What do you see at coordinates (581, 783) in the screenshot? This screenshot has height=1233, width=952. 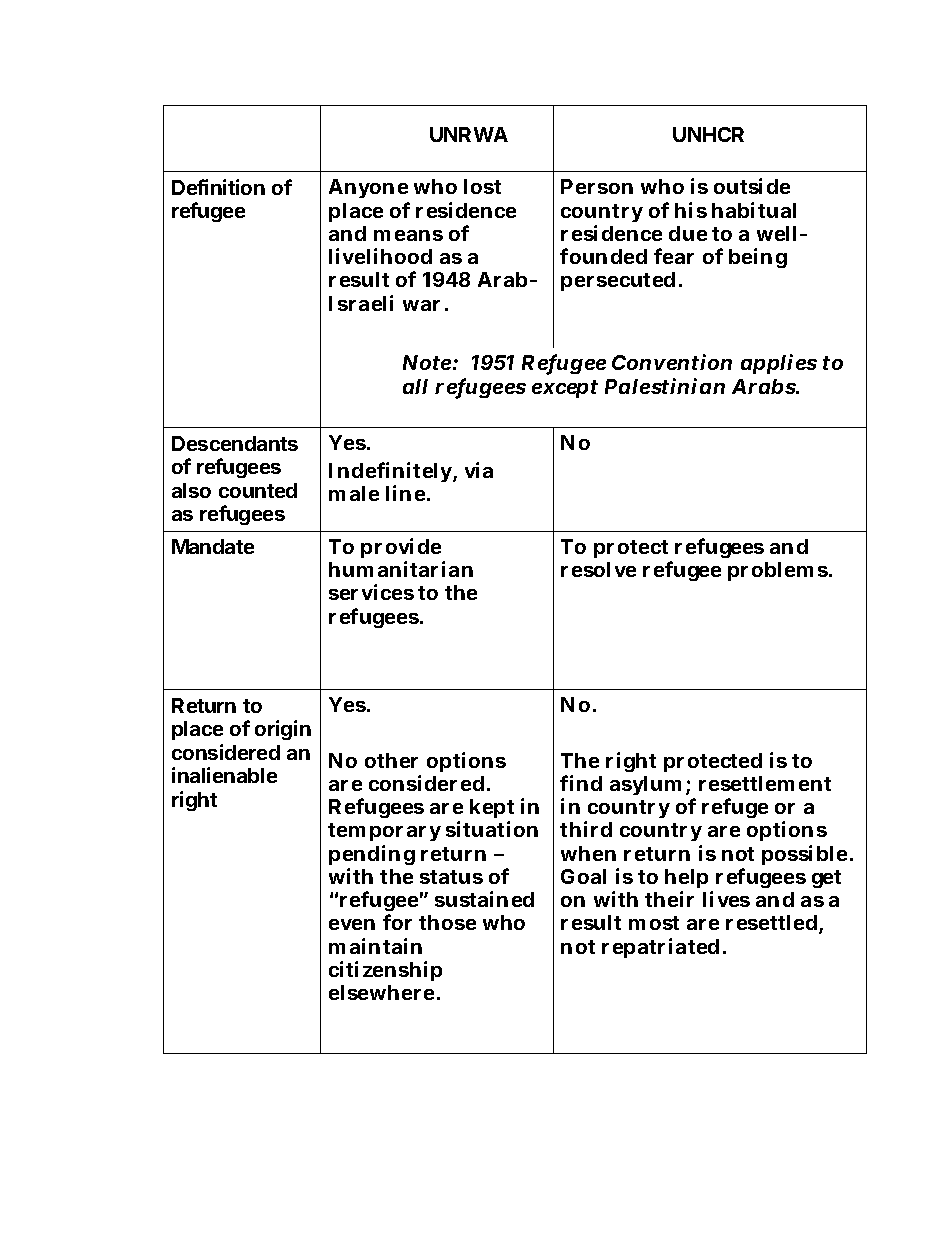 I see `find` at bounding box center [581, 783].
